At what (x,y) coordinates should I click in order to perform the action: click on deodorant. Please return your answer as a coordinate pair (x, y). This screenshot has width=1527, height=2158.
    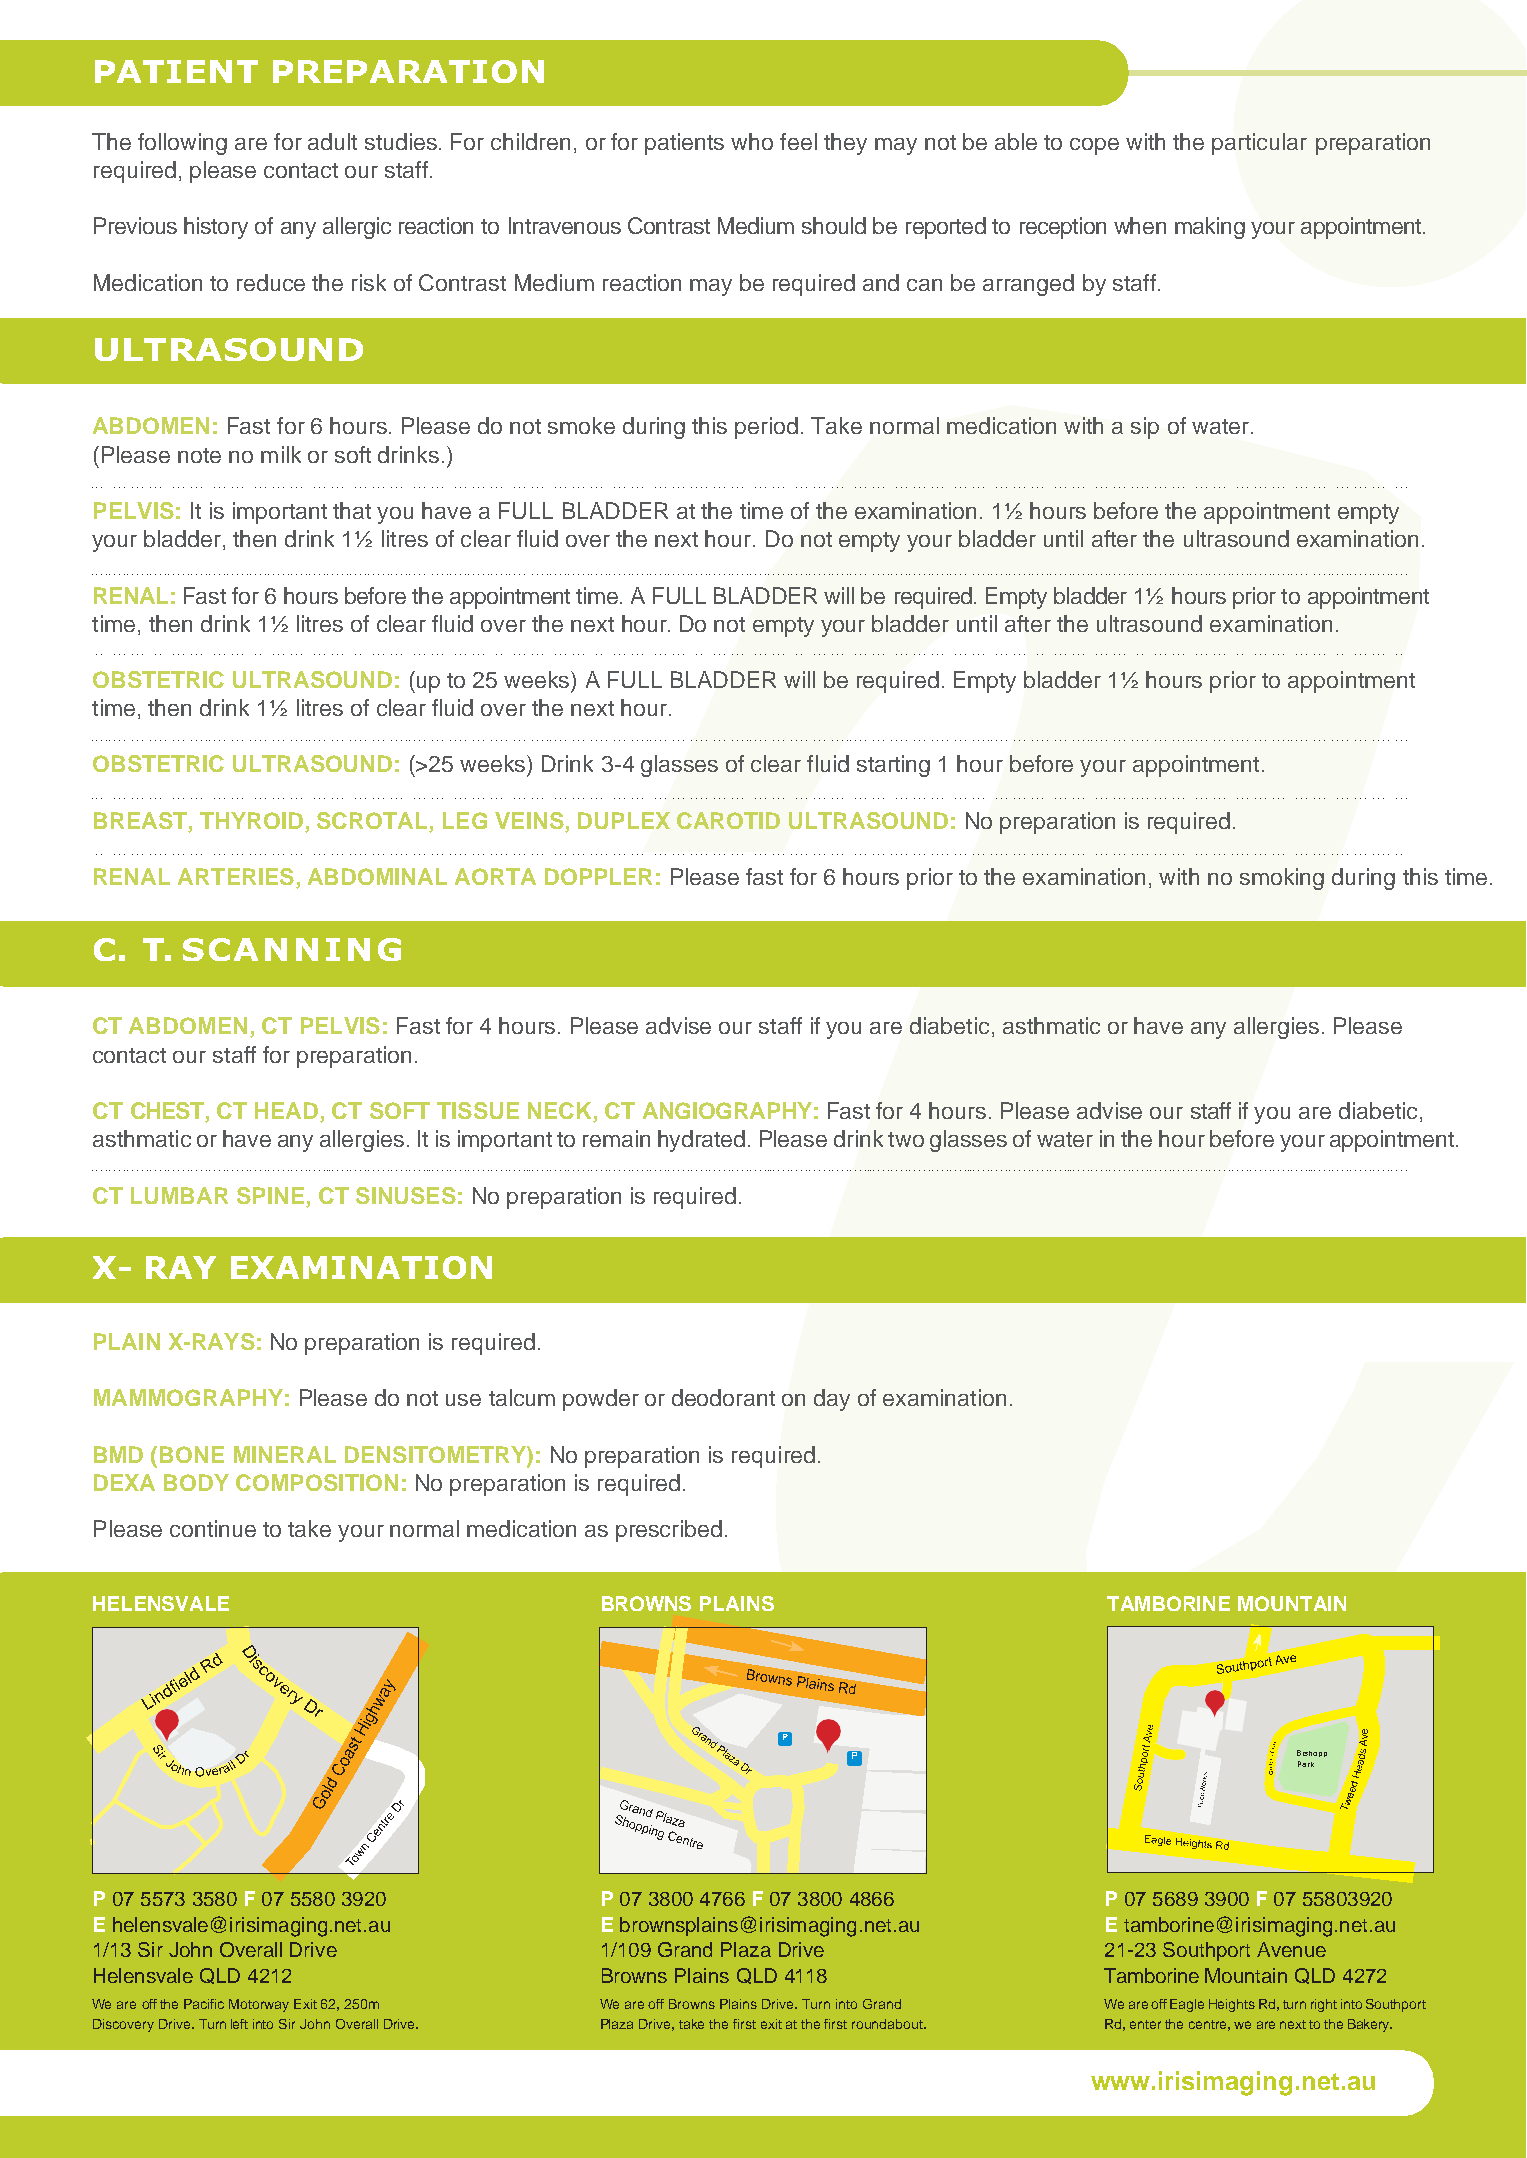
    Looking at the image, I should click on (723, 1397).
